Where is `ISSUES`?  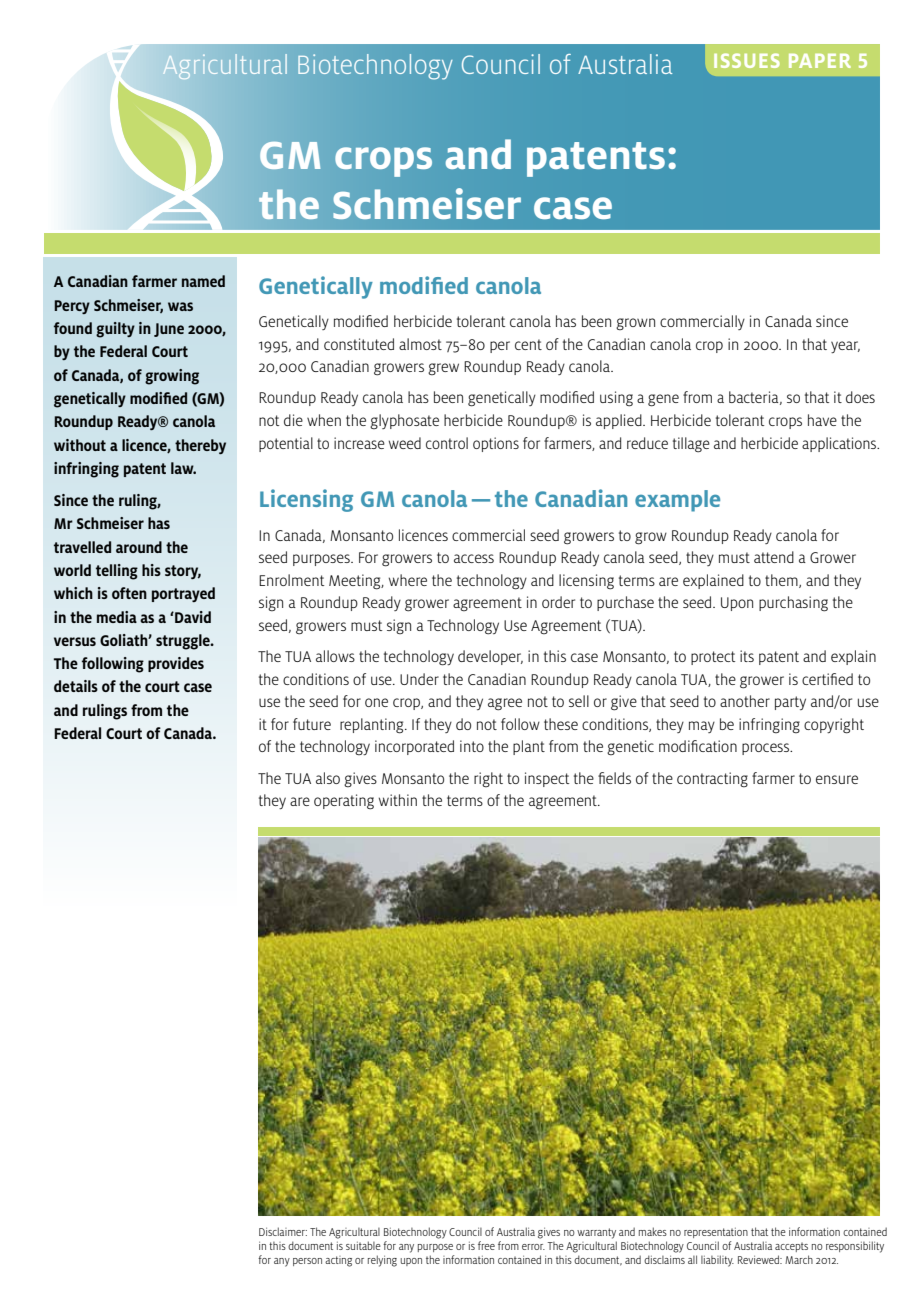 ISSUES is located at coordinates (747, 60).
